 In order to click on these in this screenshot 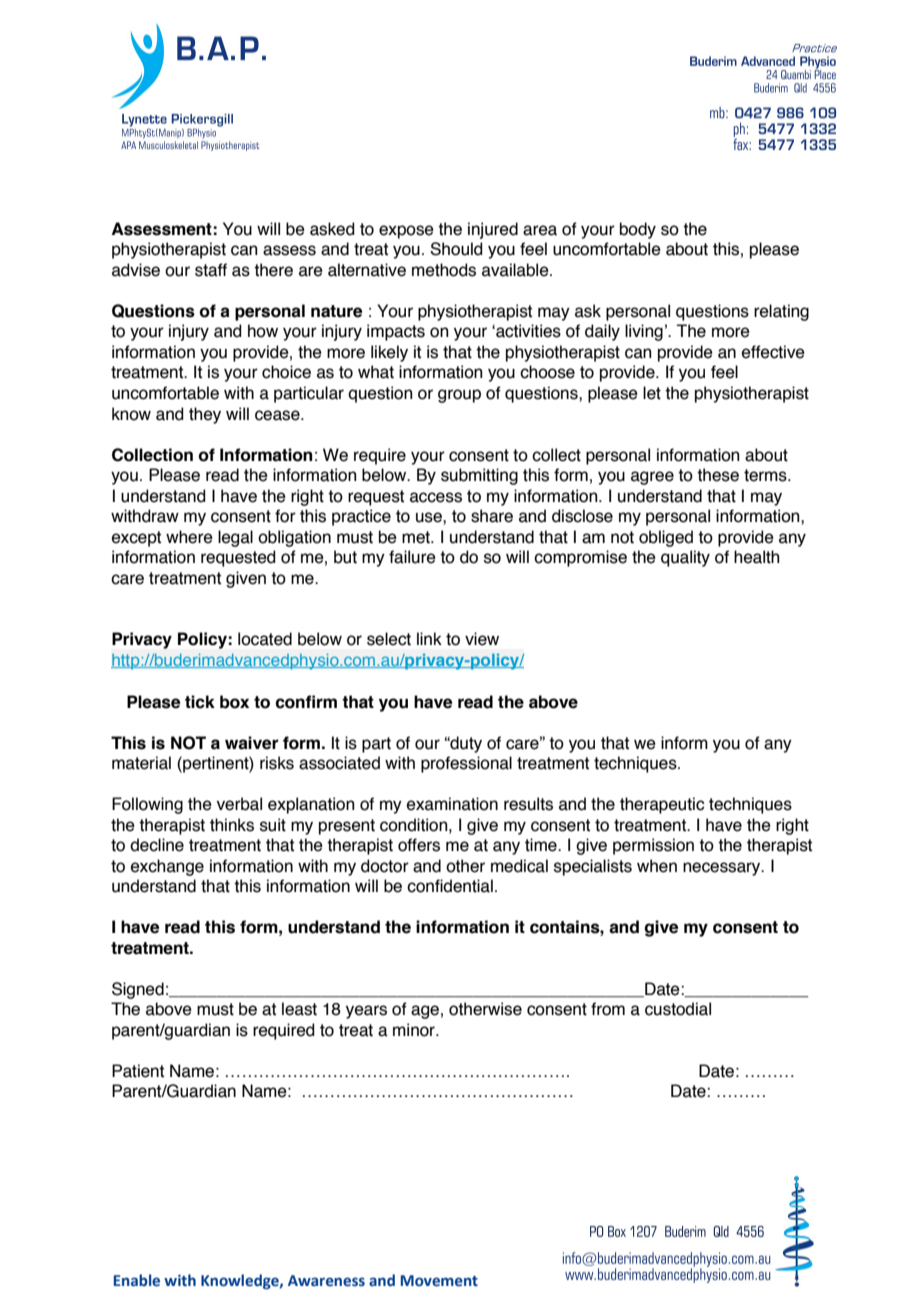, I will do `click(718, 475)`.
